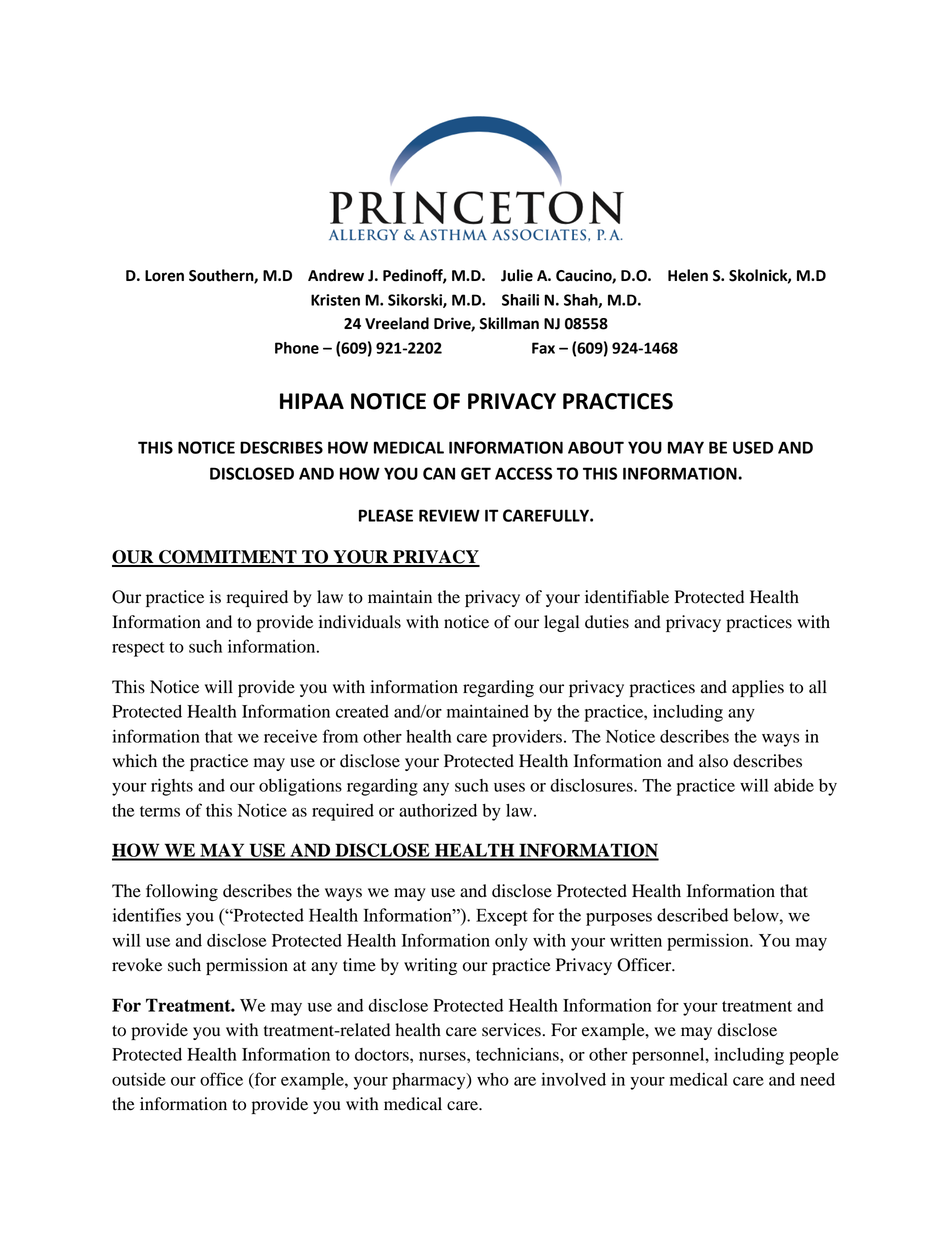 Image resolution: width=952 pixels, height=1233 pixels. I want to click on identifiable, so click(627, 597).
